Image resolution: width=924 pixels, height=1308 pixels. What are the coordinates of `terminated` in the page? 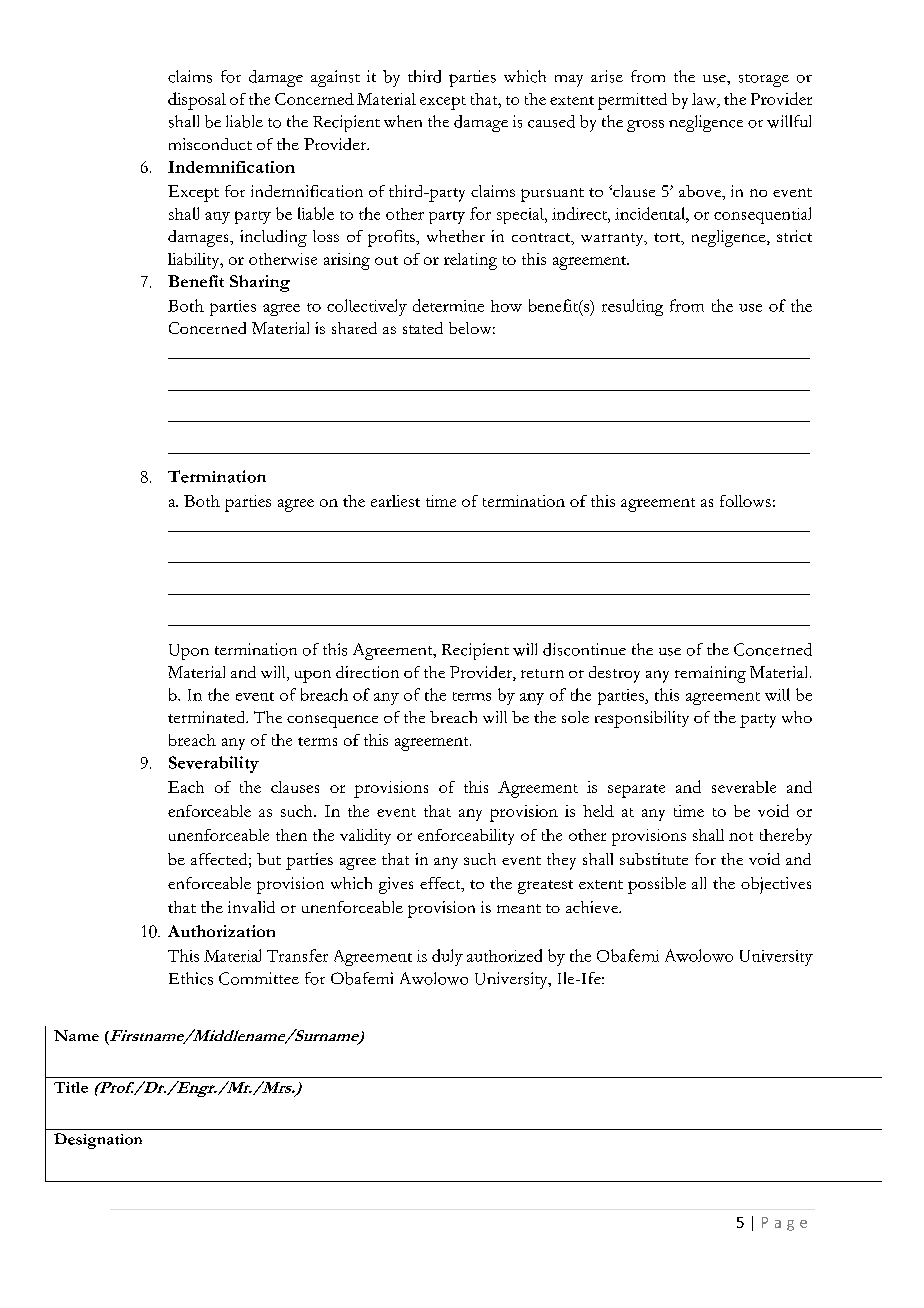 It's located at (208, 717).
